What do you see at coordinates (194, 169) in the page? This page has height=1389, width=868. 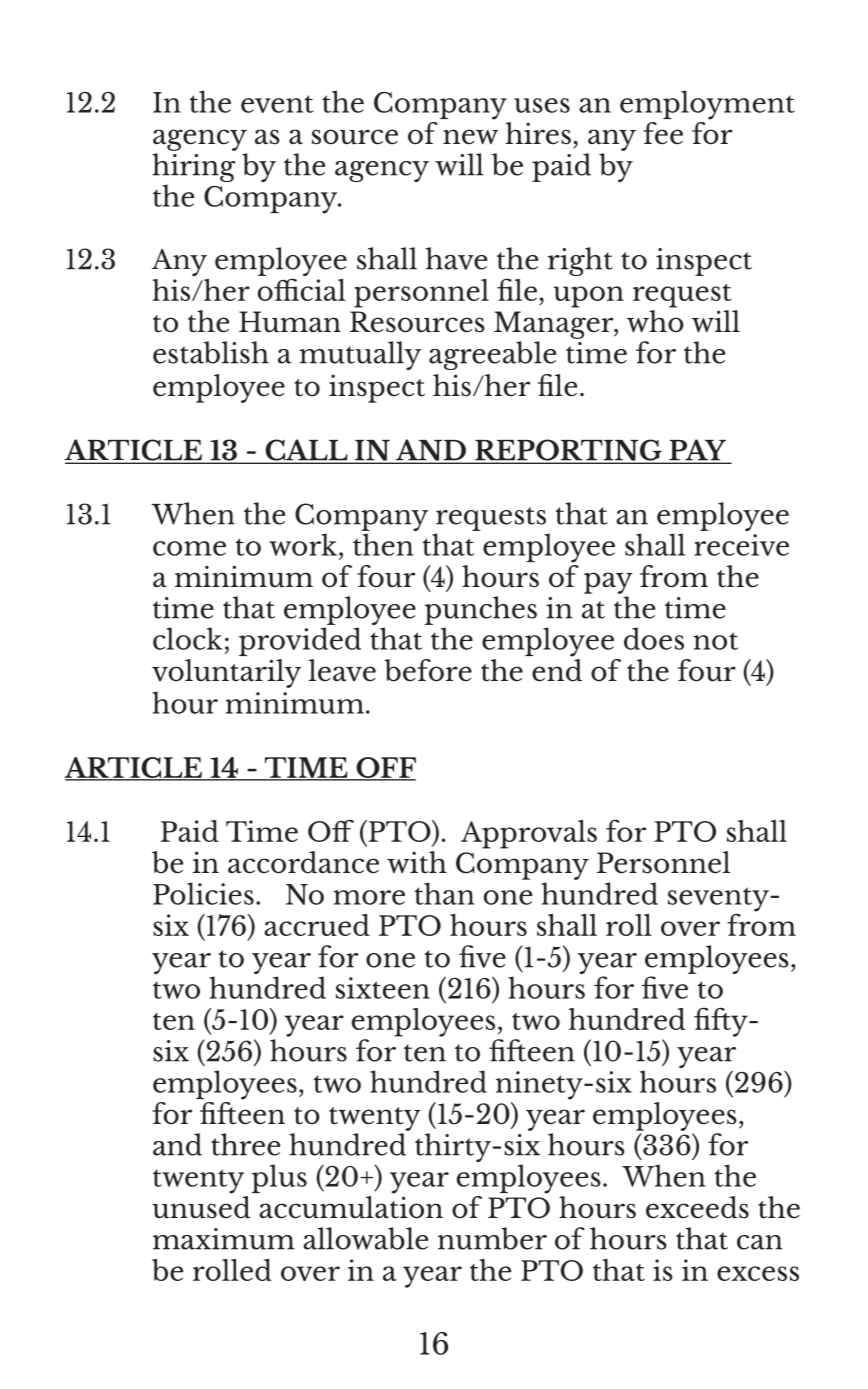 I see `hiring` at bounding box center [194, 169].
